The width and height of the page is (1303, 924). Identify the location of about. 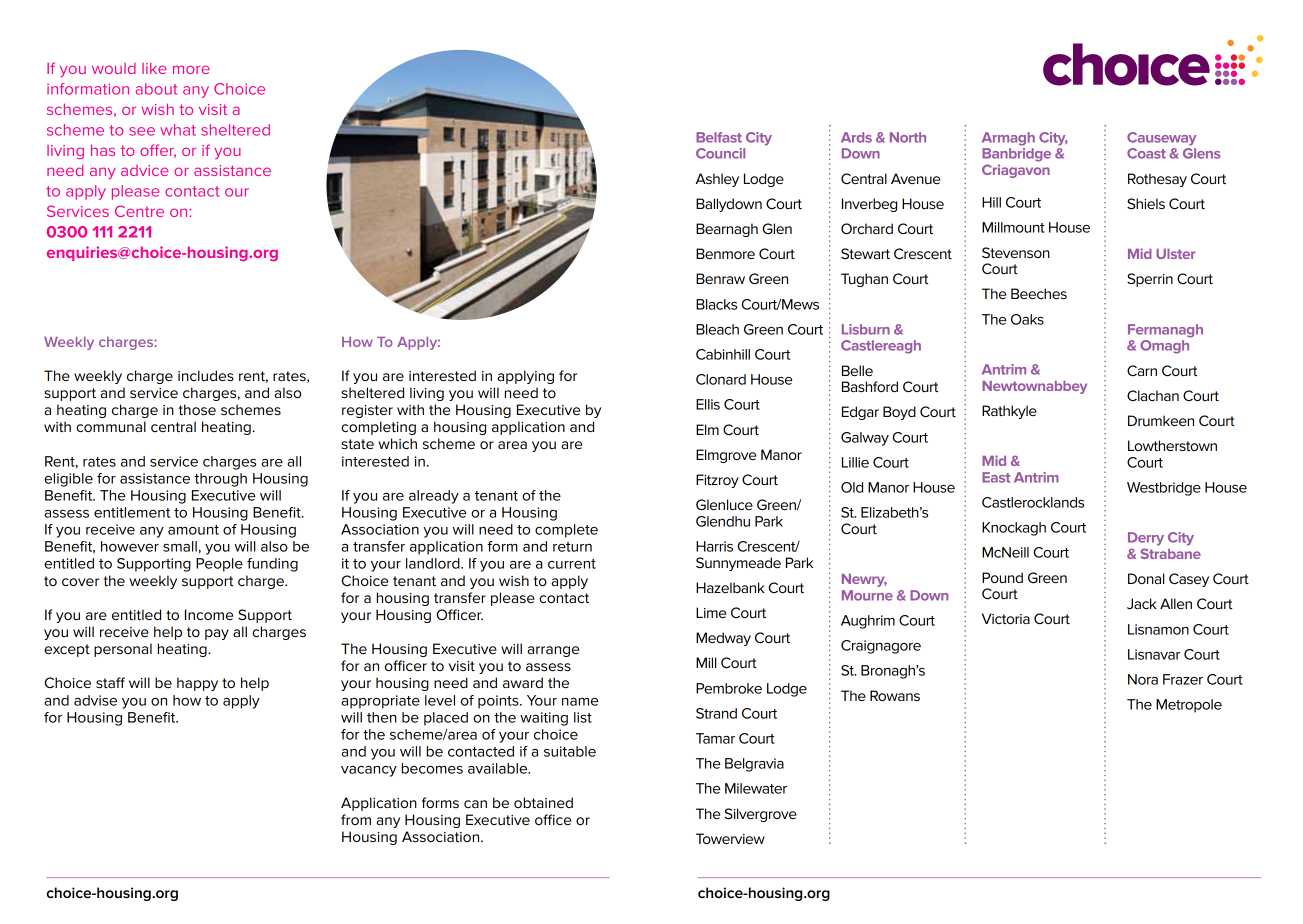
(156, 89).
